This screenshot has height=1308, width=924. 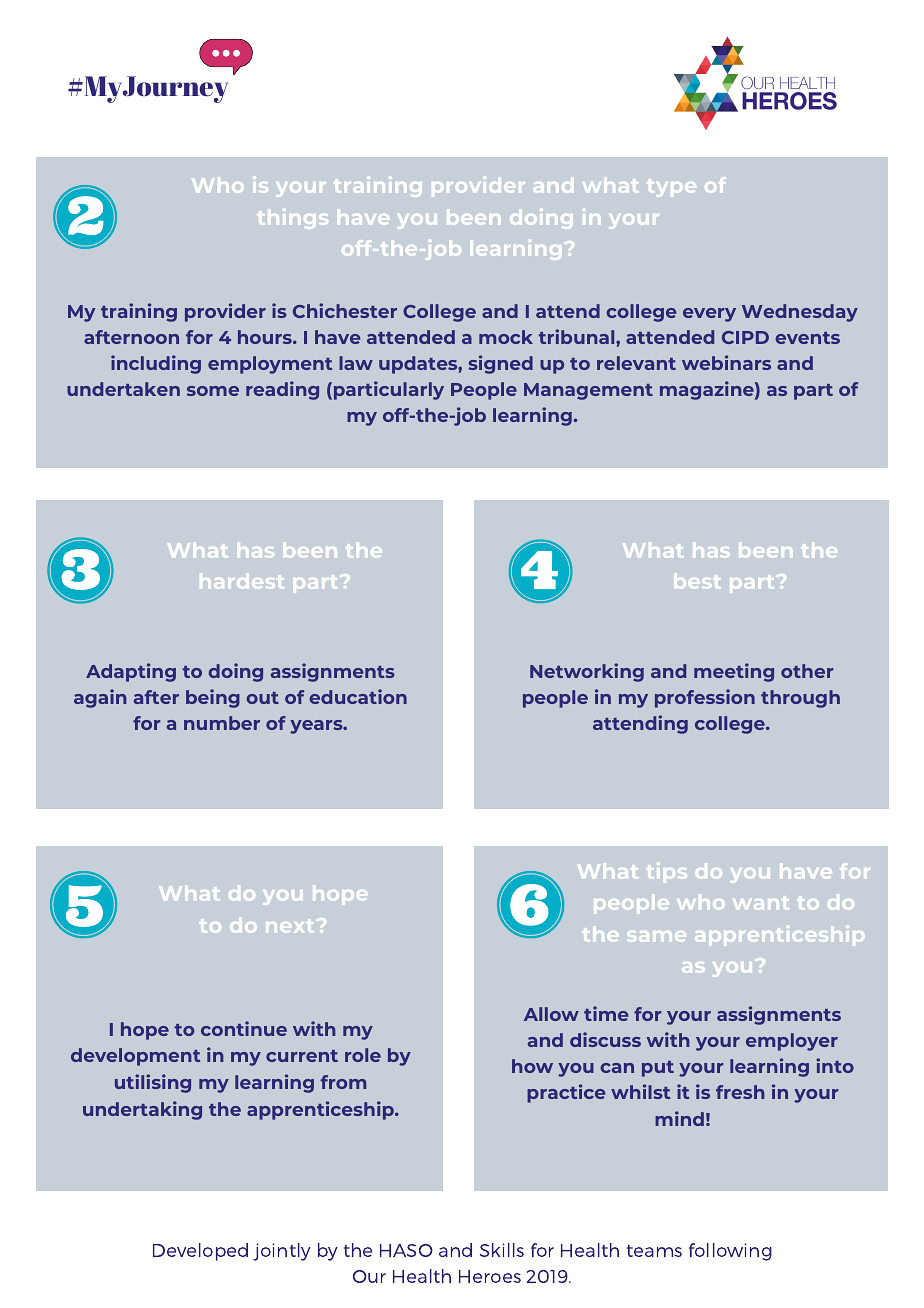 What do you see at coordinates (551, 1014) in the screenshot?
I see `Allow` at bounding box center [551, 1014].
